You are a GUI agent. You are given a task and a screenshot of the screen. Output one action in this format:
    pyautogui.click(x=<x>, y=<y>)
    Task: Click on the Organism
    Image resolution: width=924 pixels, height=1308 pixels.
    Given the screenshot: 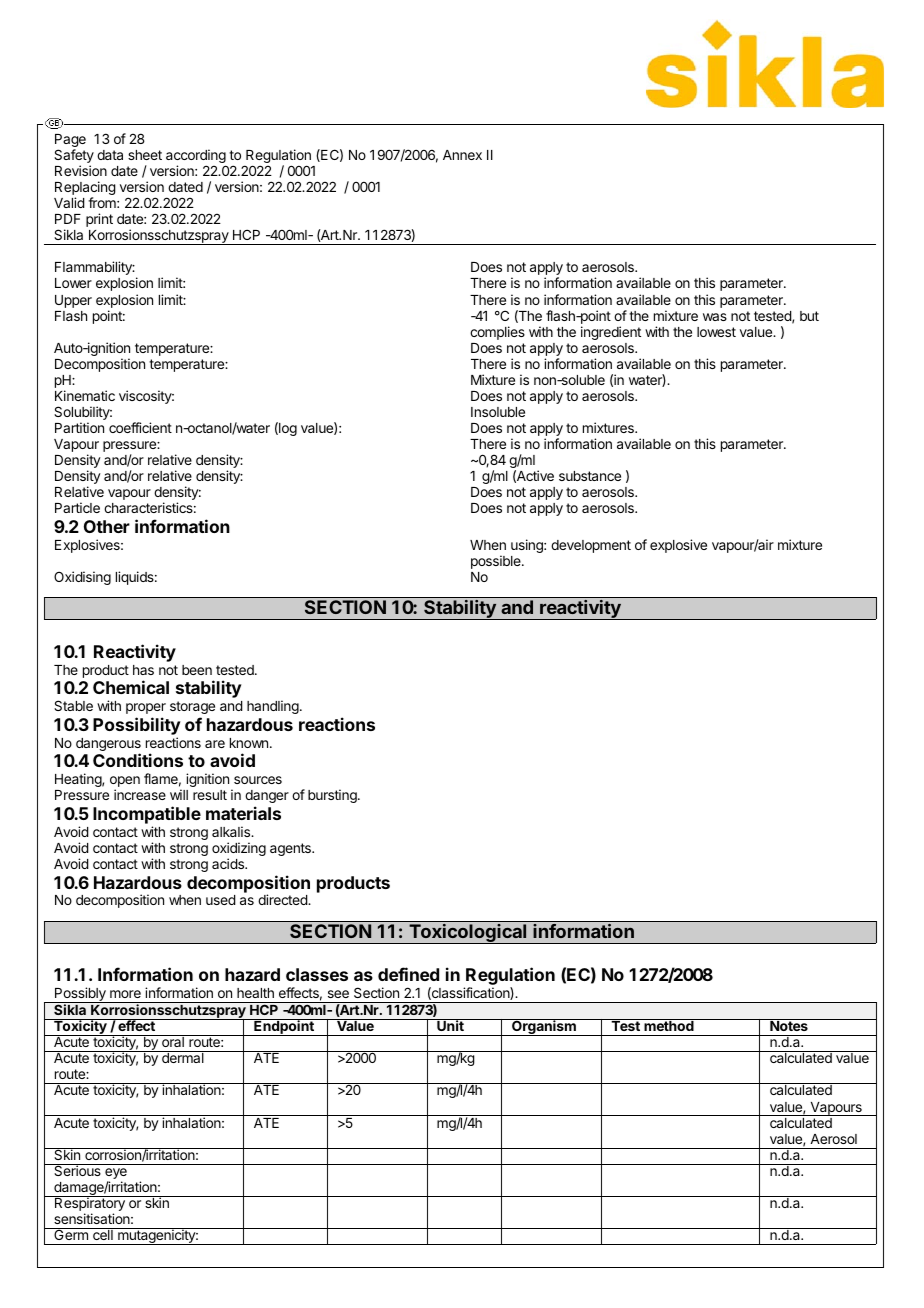 What is the action you would take?
    pyautogui.click(x=544, y=1027)
